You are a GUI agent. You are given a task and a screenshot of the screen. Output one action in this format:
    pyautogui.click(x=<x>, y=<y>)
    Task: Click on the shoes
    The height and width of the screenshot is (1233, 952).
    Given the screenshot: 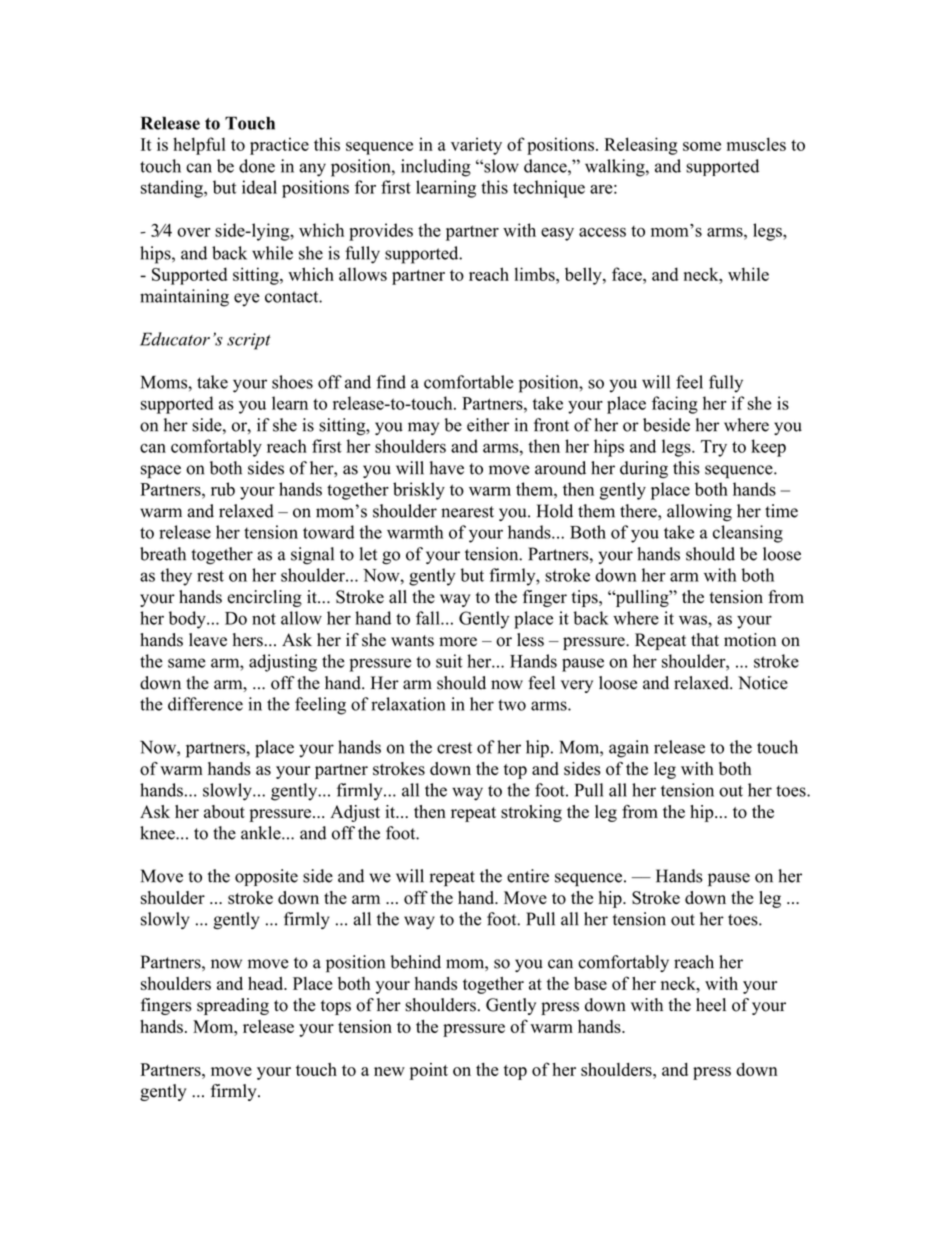 What is the action you would take?
    pyautogui.click(x=292, y=382)
